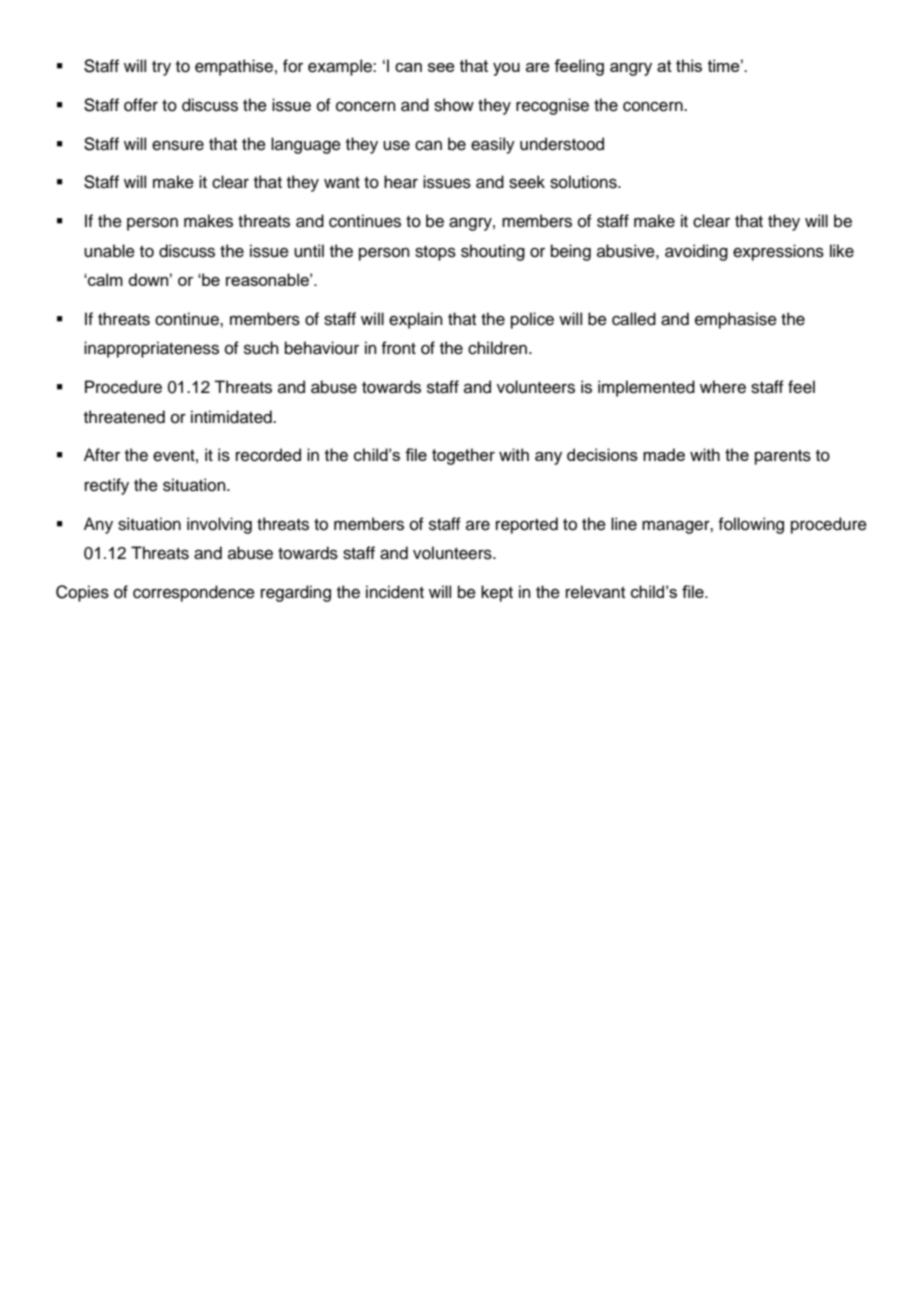 This screenshot has height=1308, width=924. What do you see at coordinates (736, 320) in the screenshot?
I see `emphasise` at bounding box center [736, 320].
